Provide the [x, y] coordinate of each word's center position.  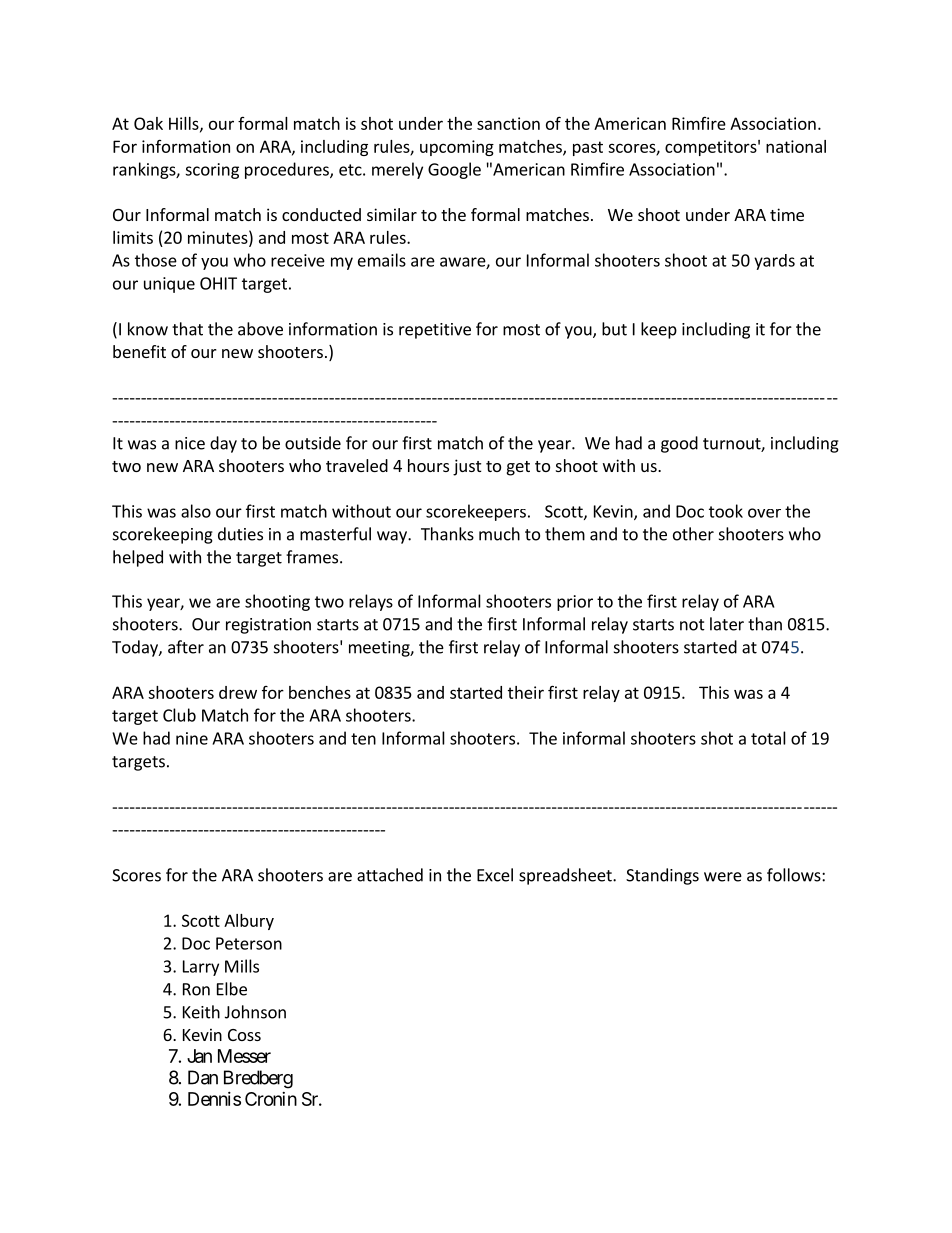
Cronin [271, 1099]
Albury [249, 922]
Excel [495, 875]
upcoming [457, 148]
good [679, 444]
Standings [662, 876]
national [796, 146]
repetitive [435, 331]
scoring [212, 171]
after [186, 647]
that [187, 329]
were [723, 877]
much [499, 534]
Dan [203, 1077]
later [727, 624]
